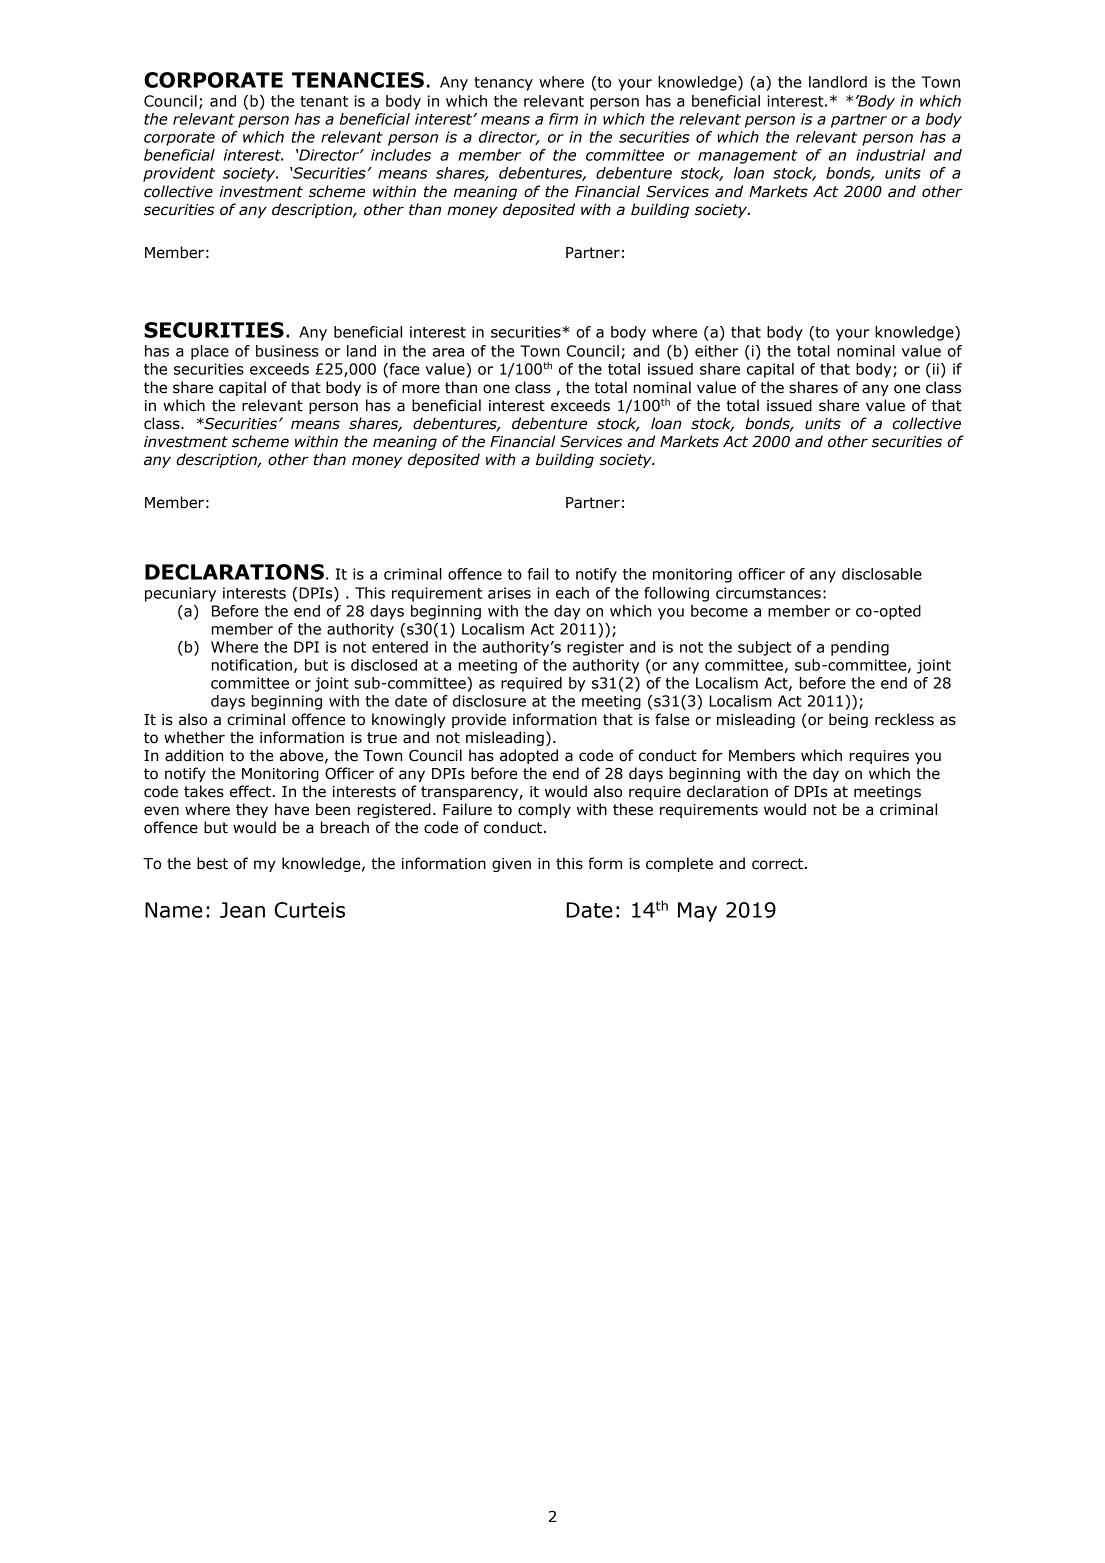 The image size is (1105, 1563). Describe the element at coordinates (848, 720) in the screenshot. I see `being` at that location.
